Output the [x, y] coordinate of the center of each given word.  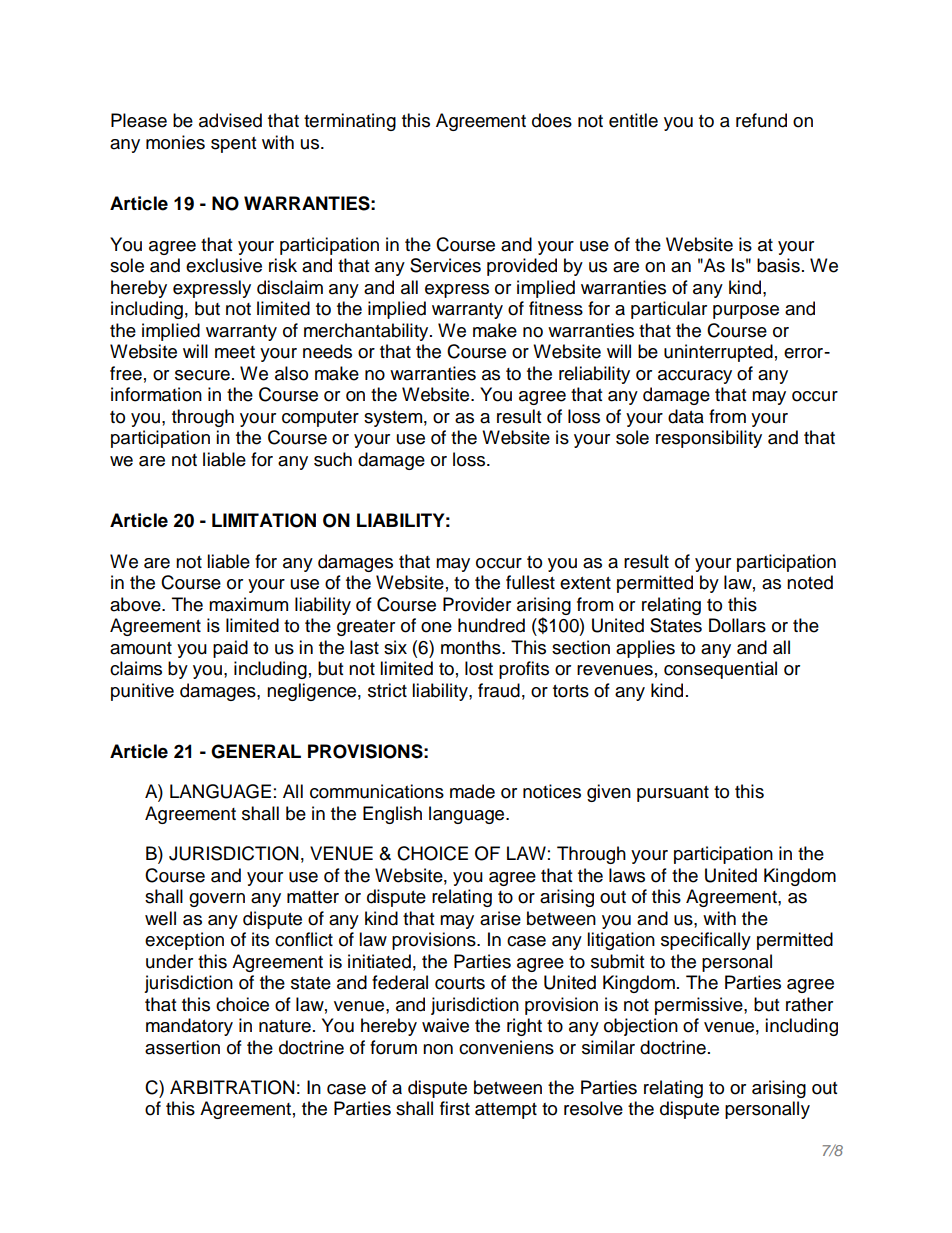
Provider [477, 604]
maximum [248, 604]
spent [233, 145]
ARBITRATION [232, 1087]
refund [761, 120]
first [455, 1108]
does [552, 120]
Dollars [737, 625]
